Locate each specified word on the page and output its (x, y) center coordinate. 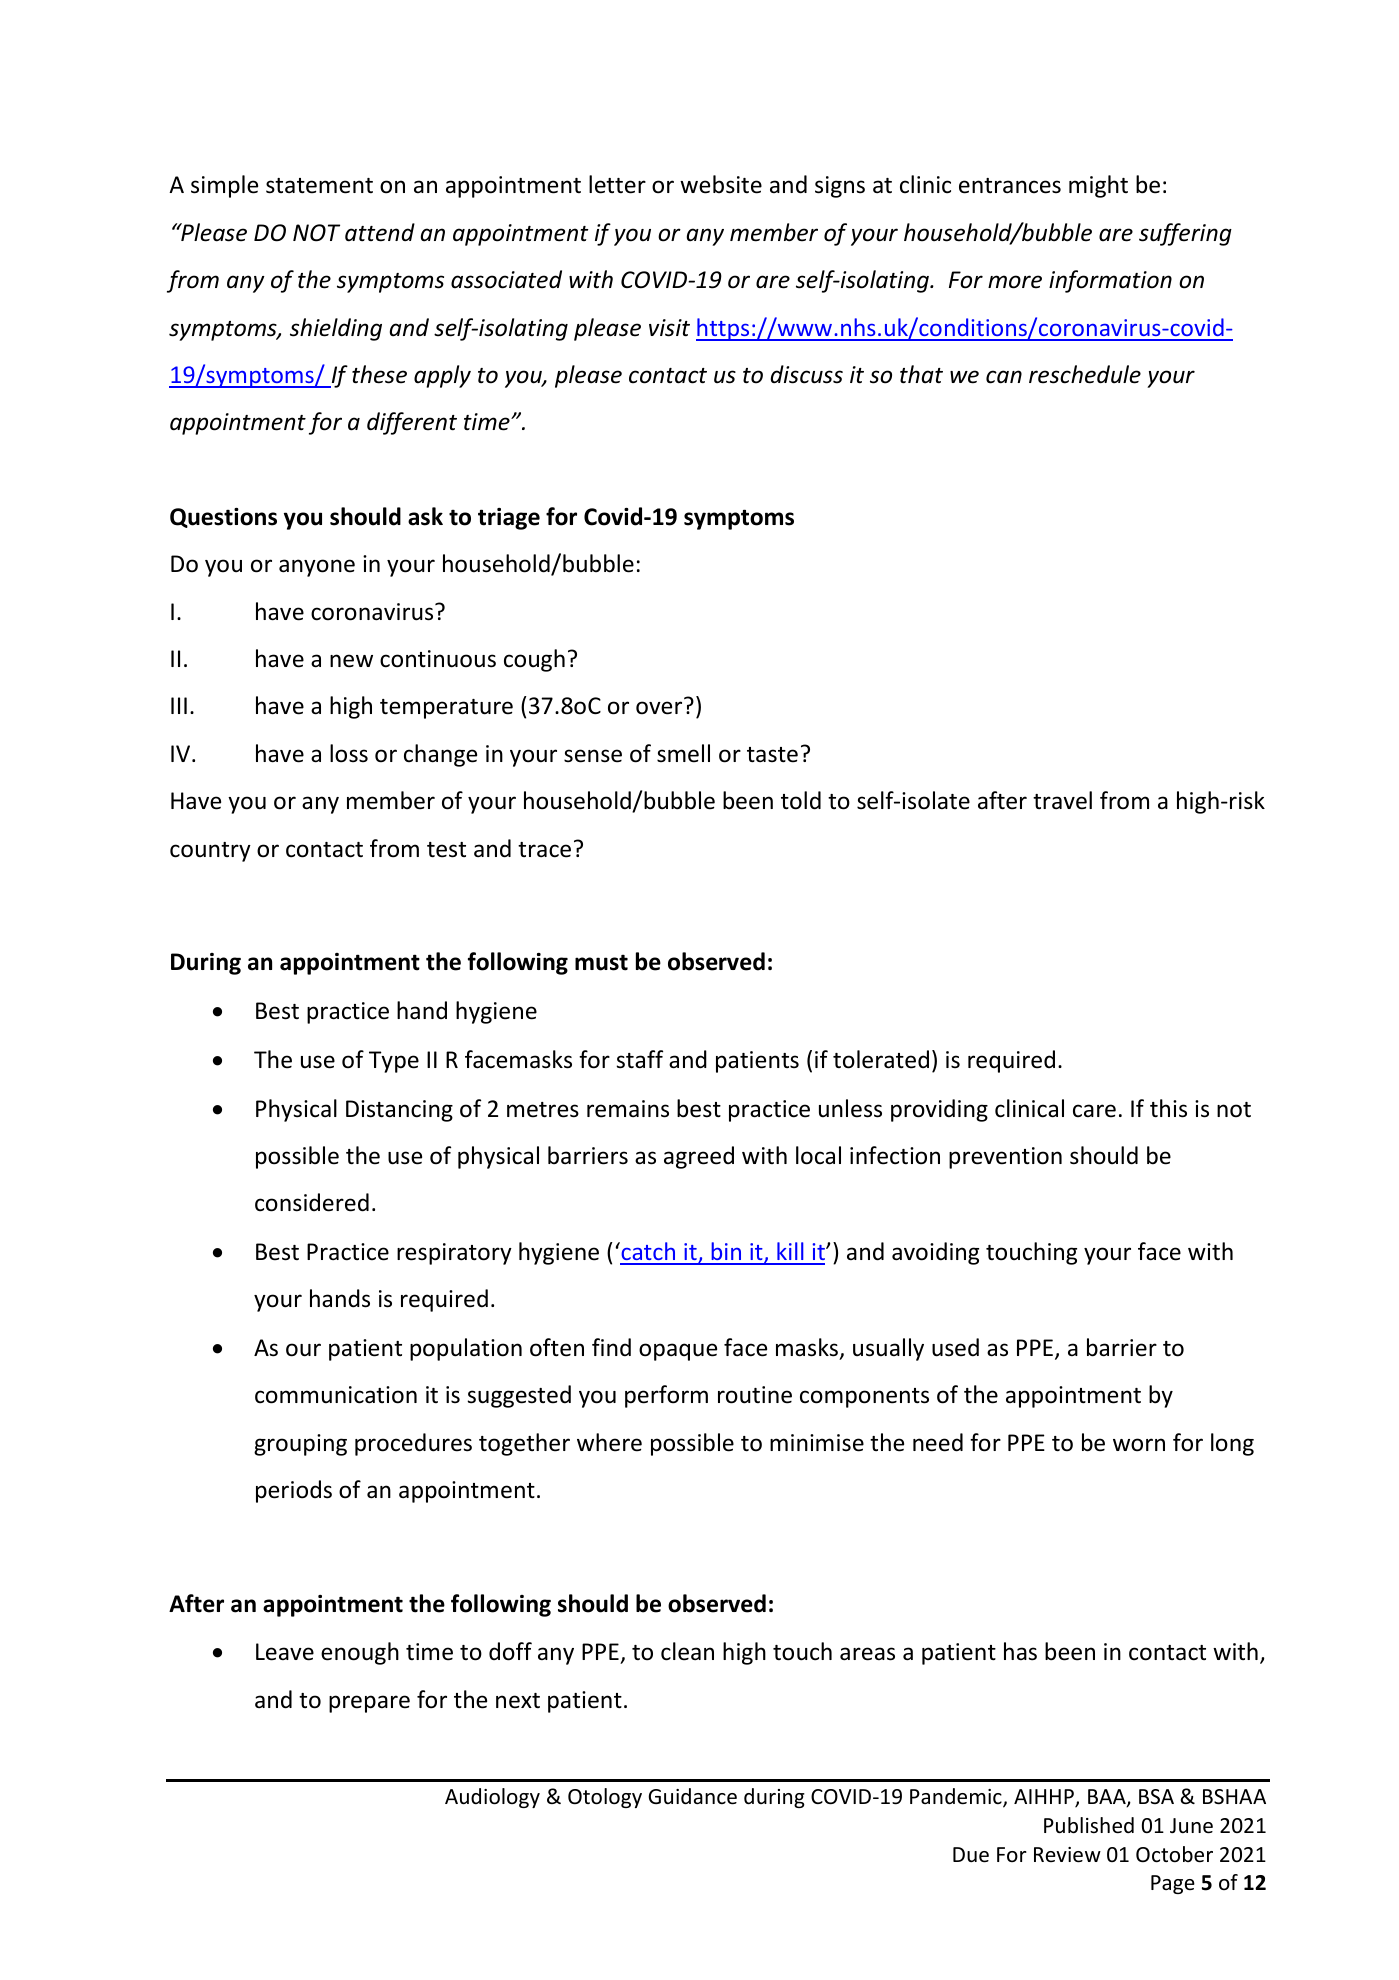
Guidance (692, 1796)
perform (666, 1396)
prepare (369, 1704)
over (659, 708)
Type (394, 1062)
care (1094, 1111)
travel (1062, 800)
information (1110, 281)
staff (639, 1059)
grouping (300, 1445)
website (721, 184)
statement (319, 186)
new (351, 661)
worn (1139, 1445)
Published (1089, 1825)
